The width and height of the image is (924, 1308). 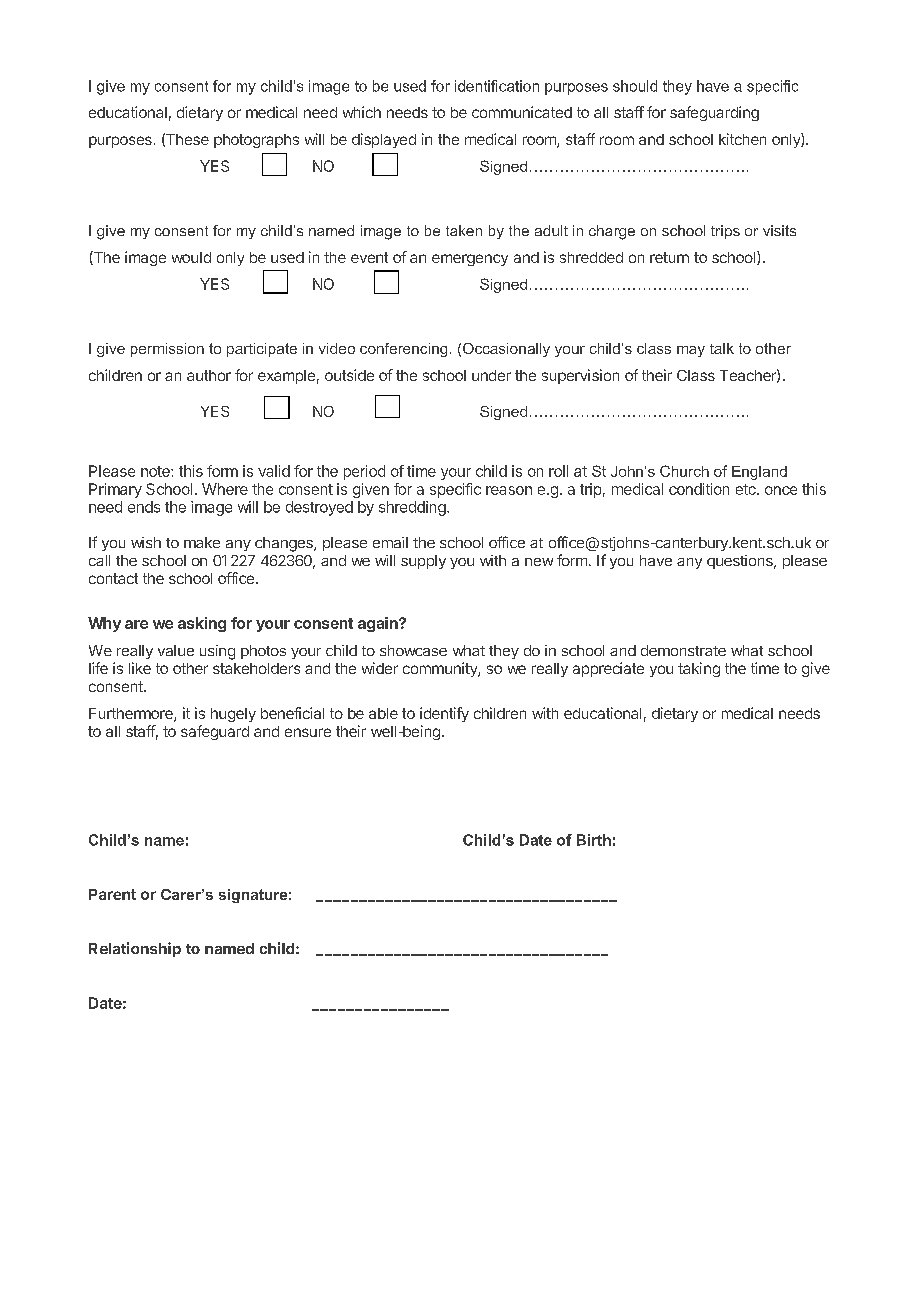 What do you see at coordinates (256, 141) in the image?
I see `photographs` at bounding box center [256, 141].
